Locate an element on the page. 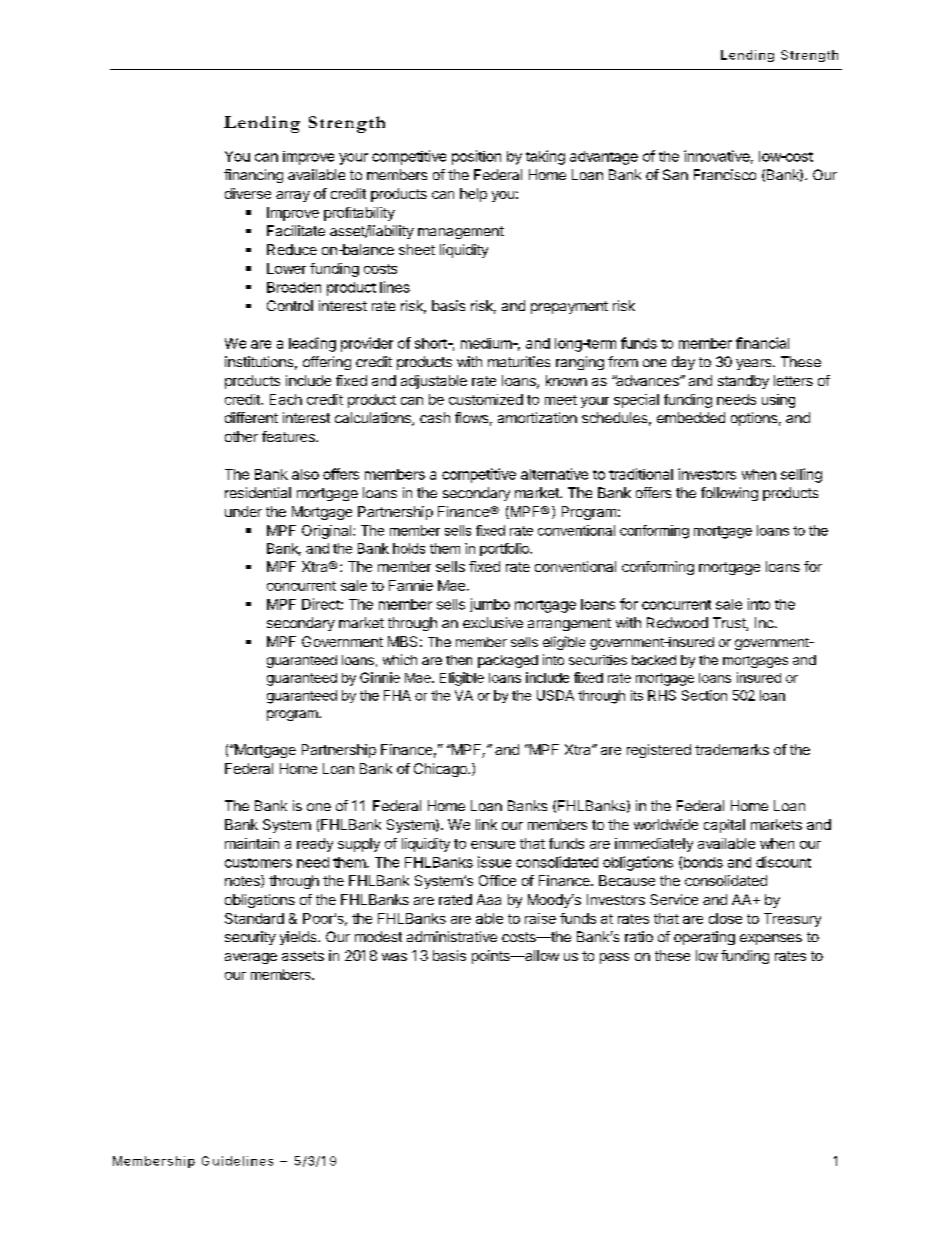 The height and width of the document is (1233, 952). array is located at coordinates (293, 196).
